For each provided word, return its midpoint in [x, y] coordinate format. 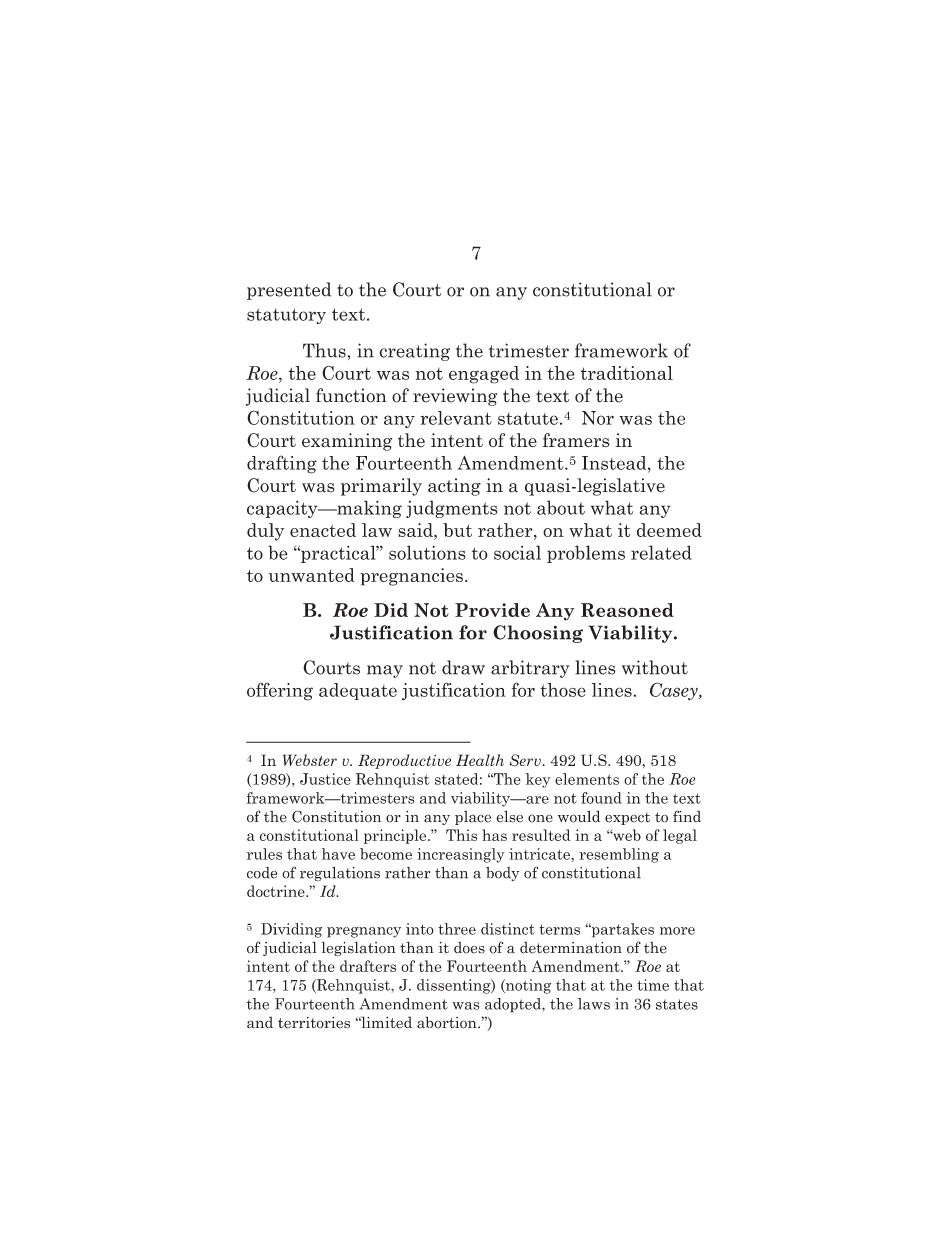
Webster [310, 760]
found [601, 798]
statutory [286, 316]
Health [480, 760]
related [661, 552]
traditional [627, 373]
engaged [484, 375]
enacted [323, 530]
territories [314, 1023]
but [457, 530]
